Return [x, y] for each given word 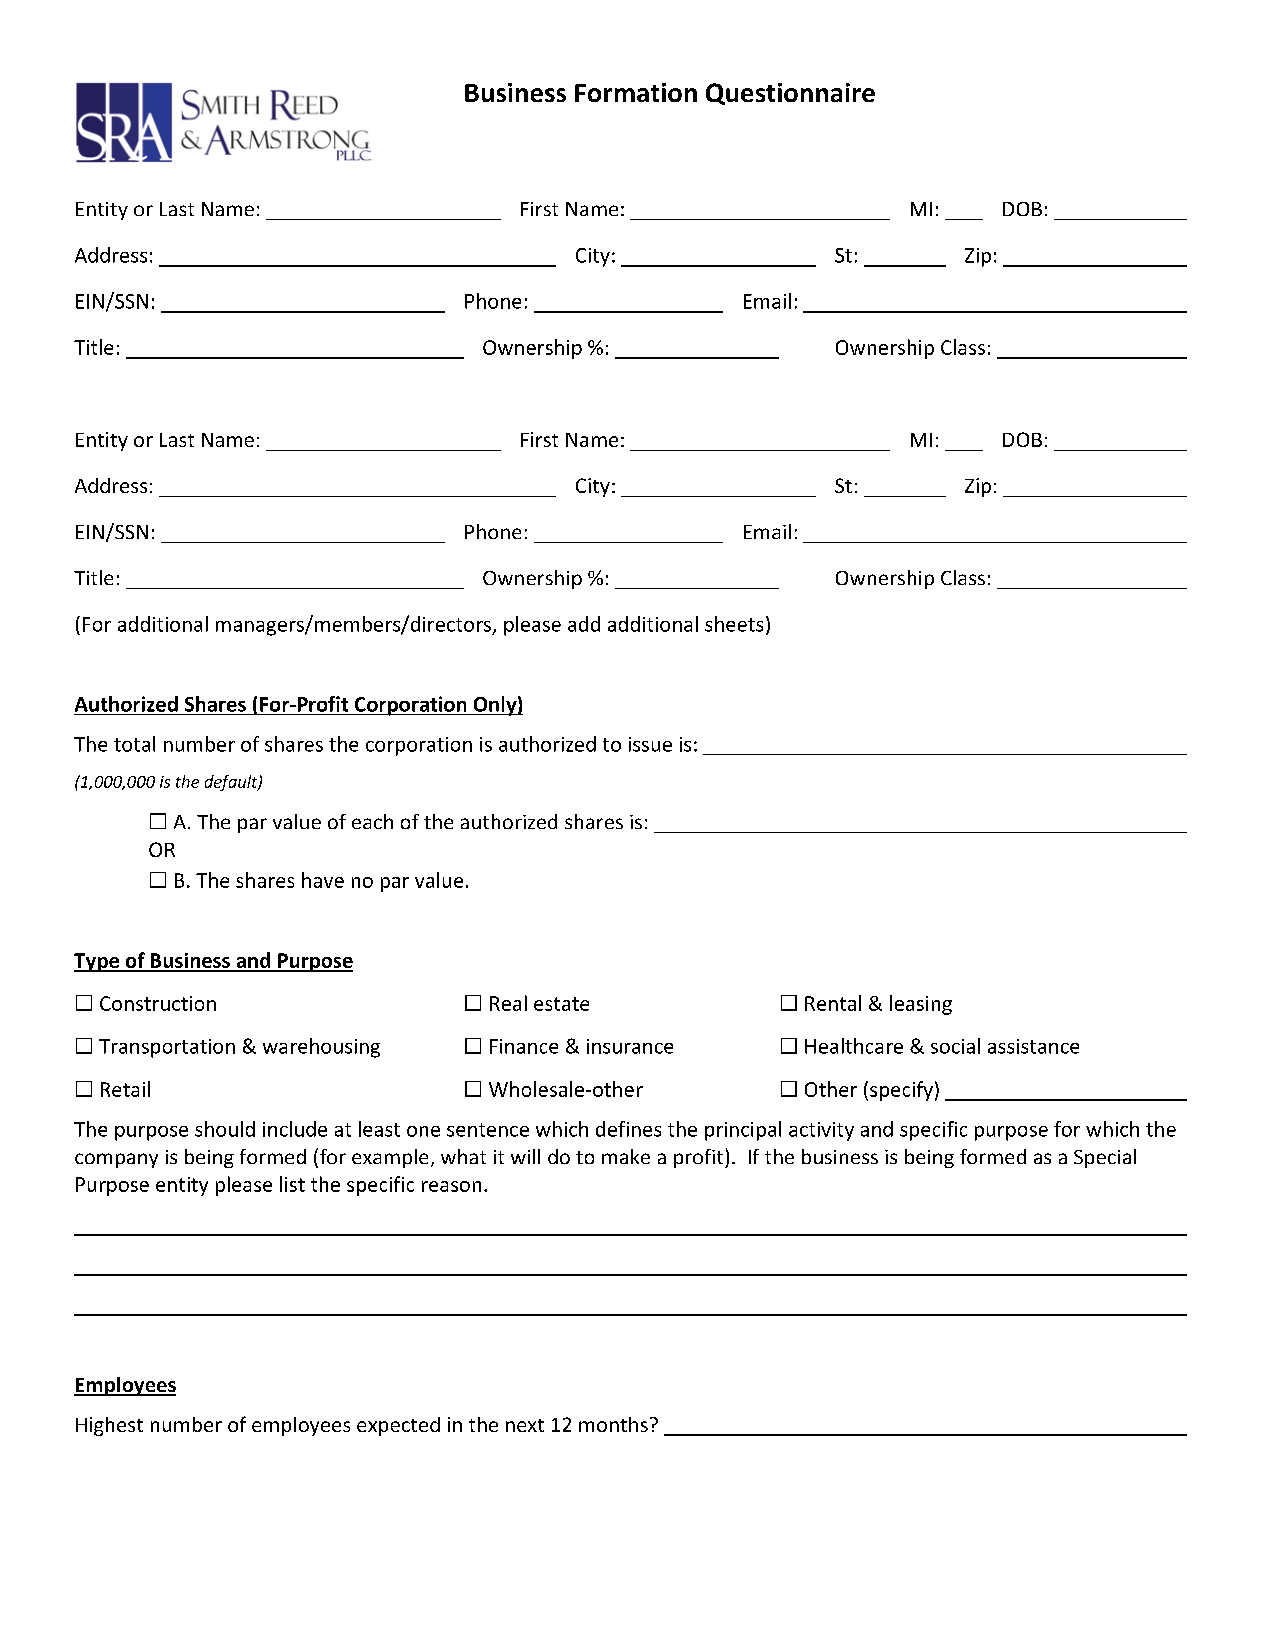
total [134, 744]
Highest [109, 1426]
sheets [734, 624]
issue [650, 744]
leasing [921, 1005]
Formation [636, 92]
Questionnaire [790, 94]
